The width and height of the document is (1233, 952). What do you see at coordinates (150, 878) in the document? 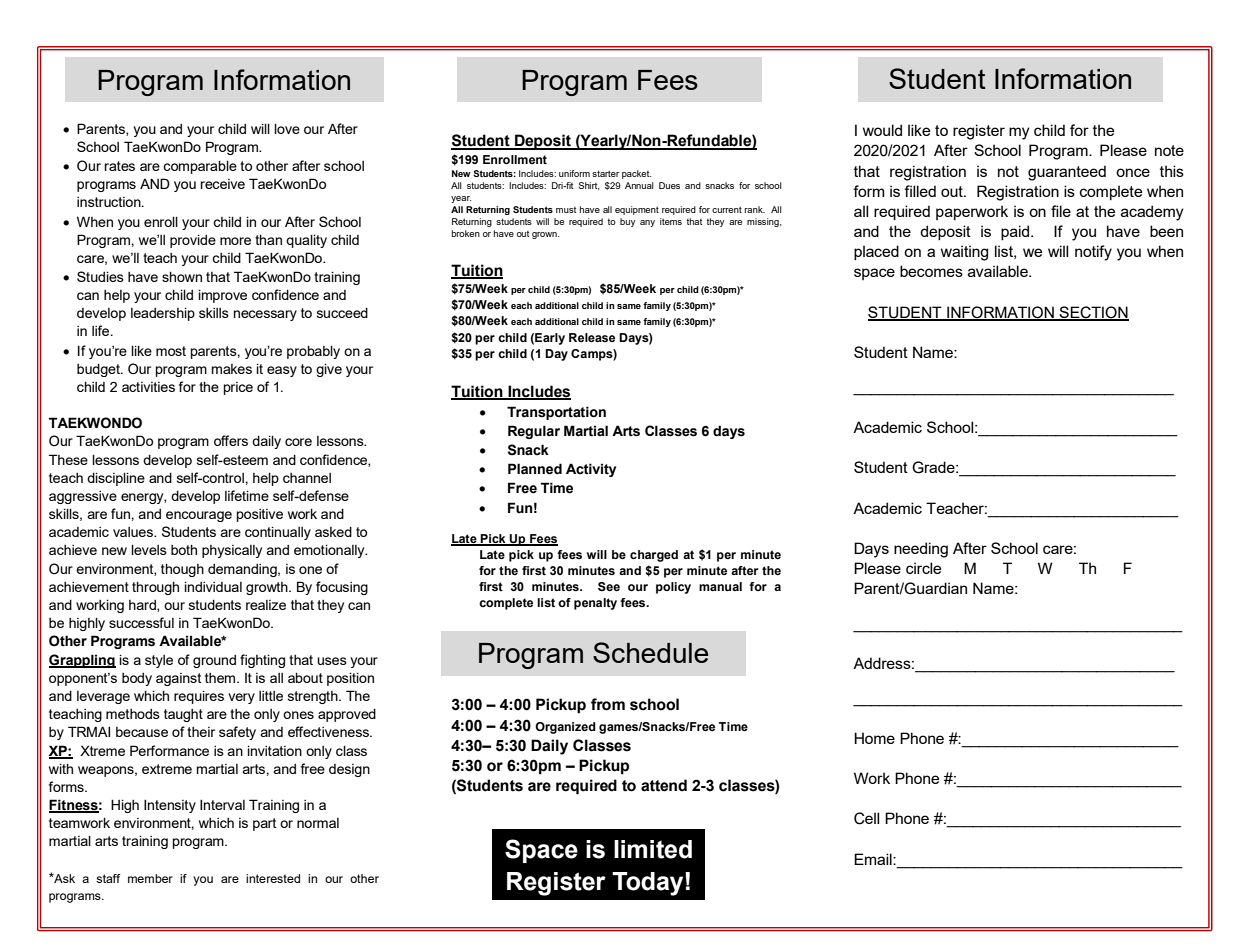
I see `member` at bounding box center [150, 878].
